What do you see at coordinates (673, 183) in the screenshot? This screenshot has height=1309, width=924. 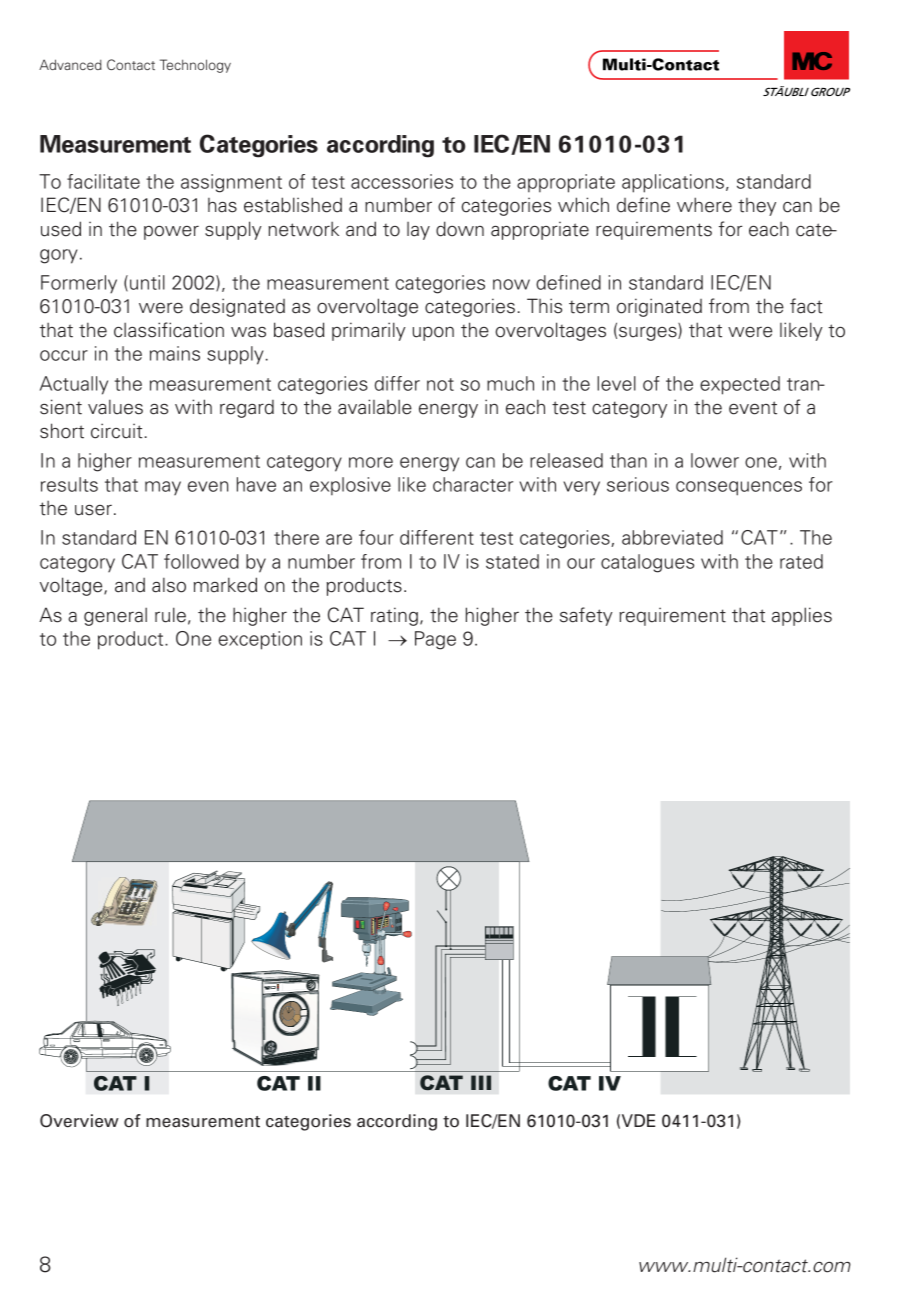 I see `applications` at bounding box center [673, 183].
